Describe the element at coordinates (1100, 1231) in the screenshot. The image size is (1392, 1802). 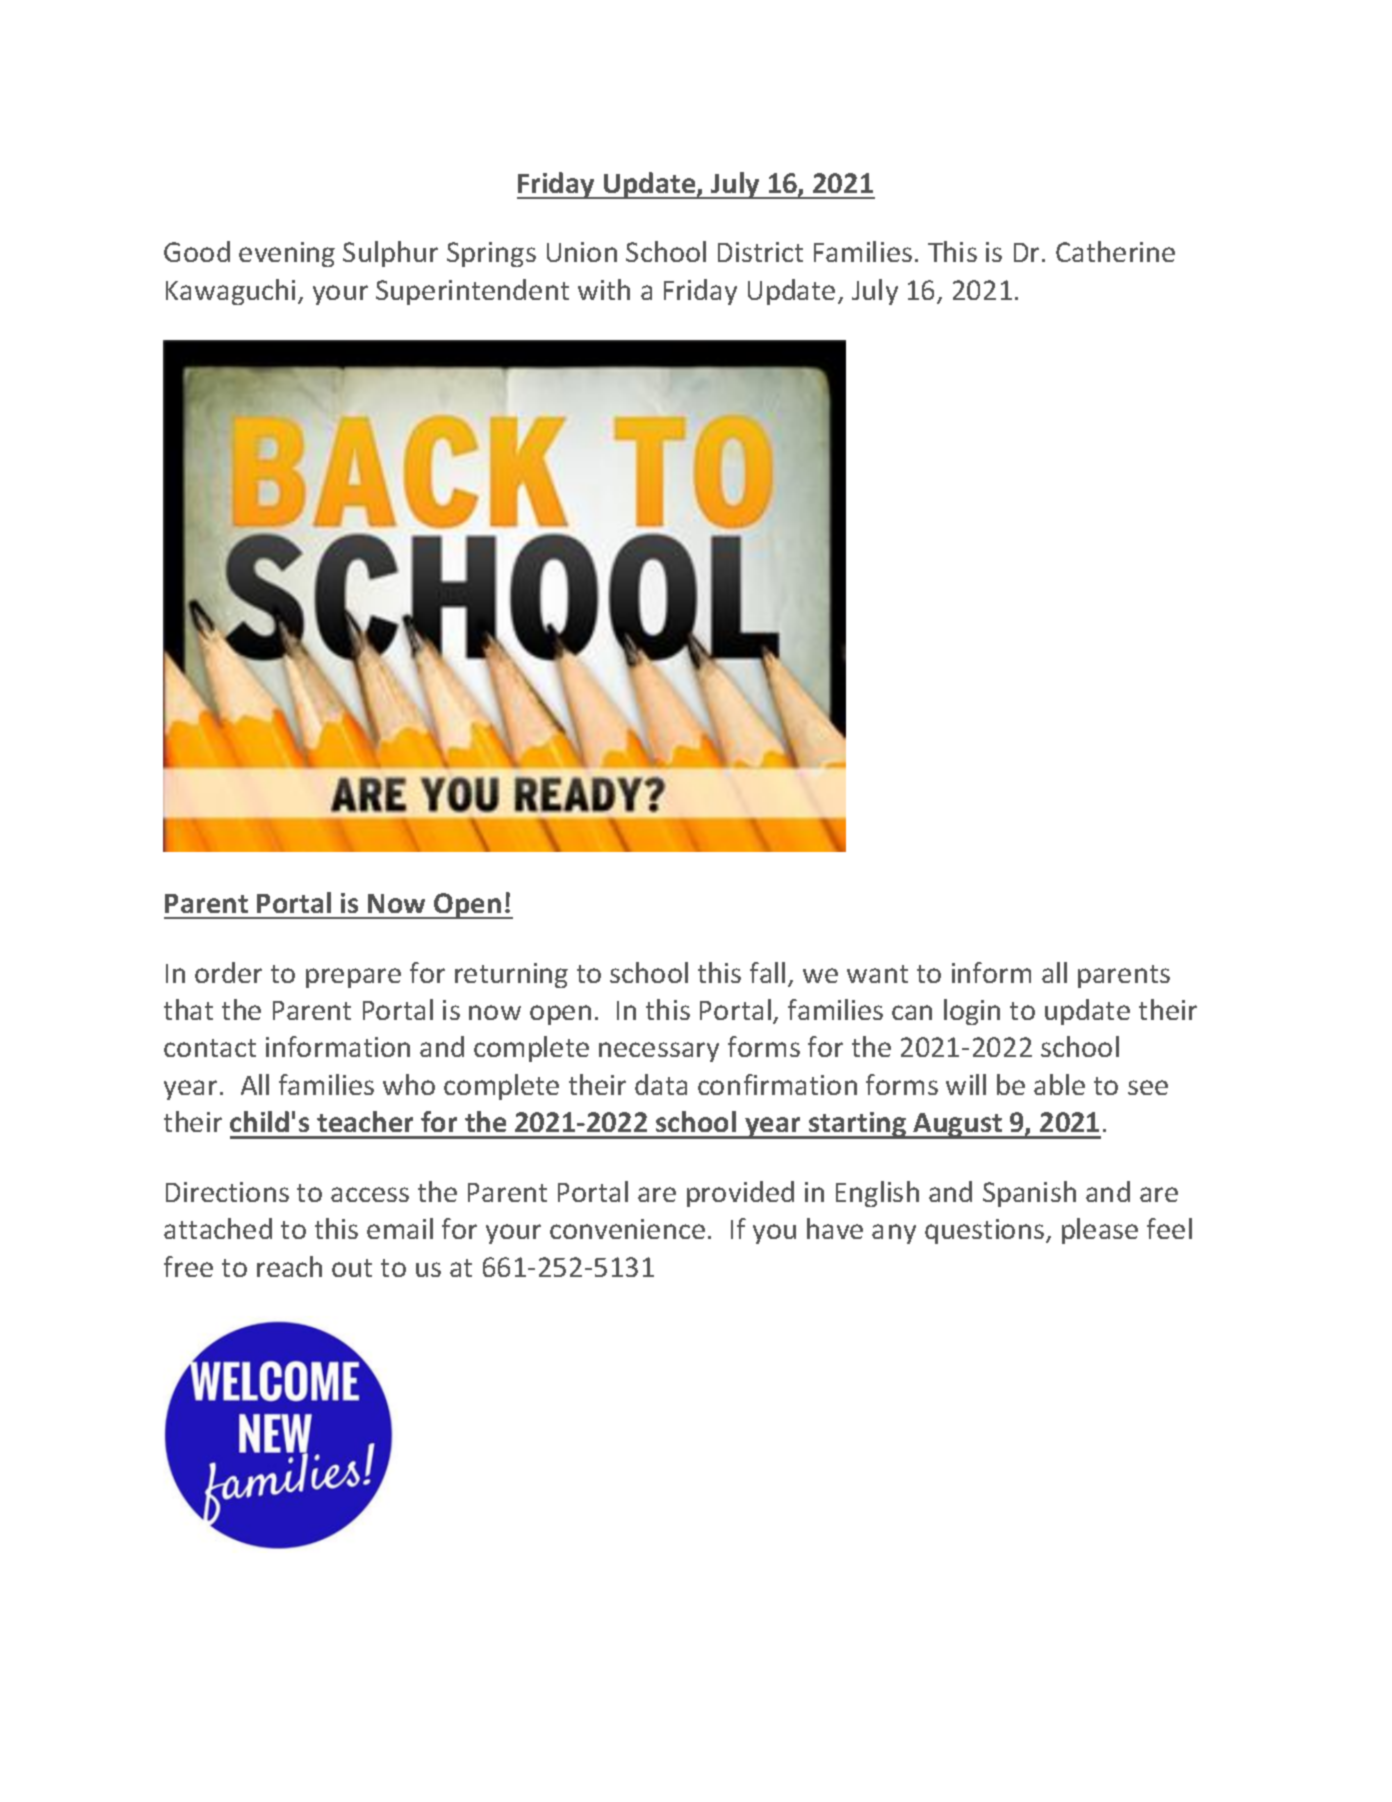
I see `please` at that location.
